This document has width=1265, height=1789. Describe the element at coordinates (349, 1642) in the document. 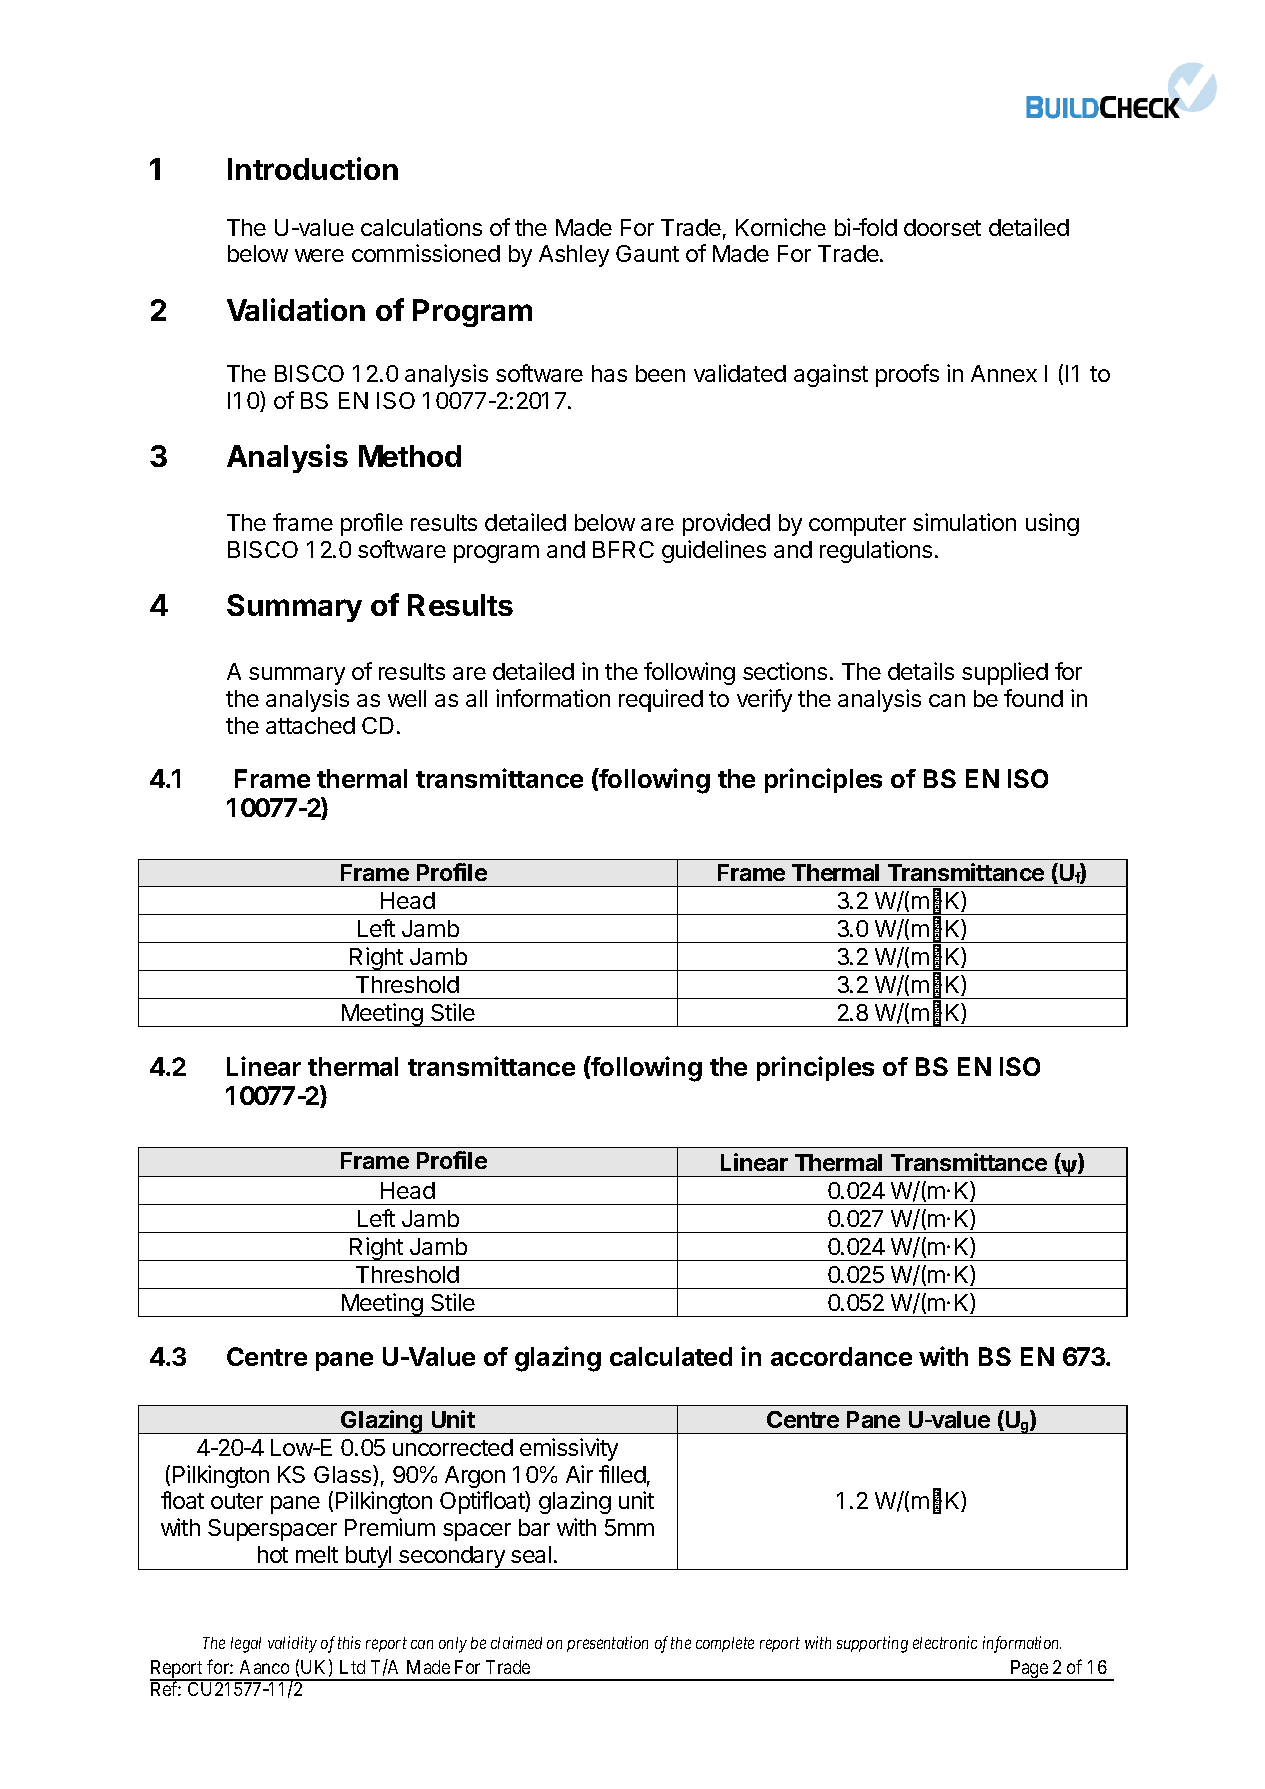

I see `this` at that location.
